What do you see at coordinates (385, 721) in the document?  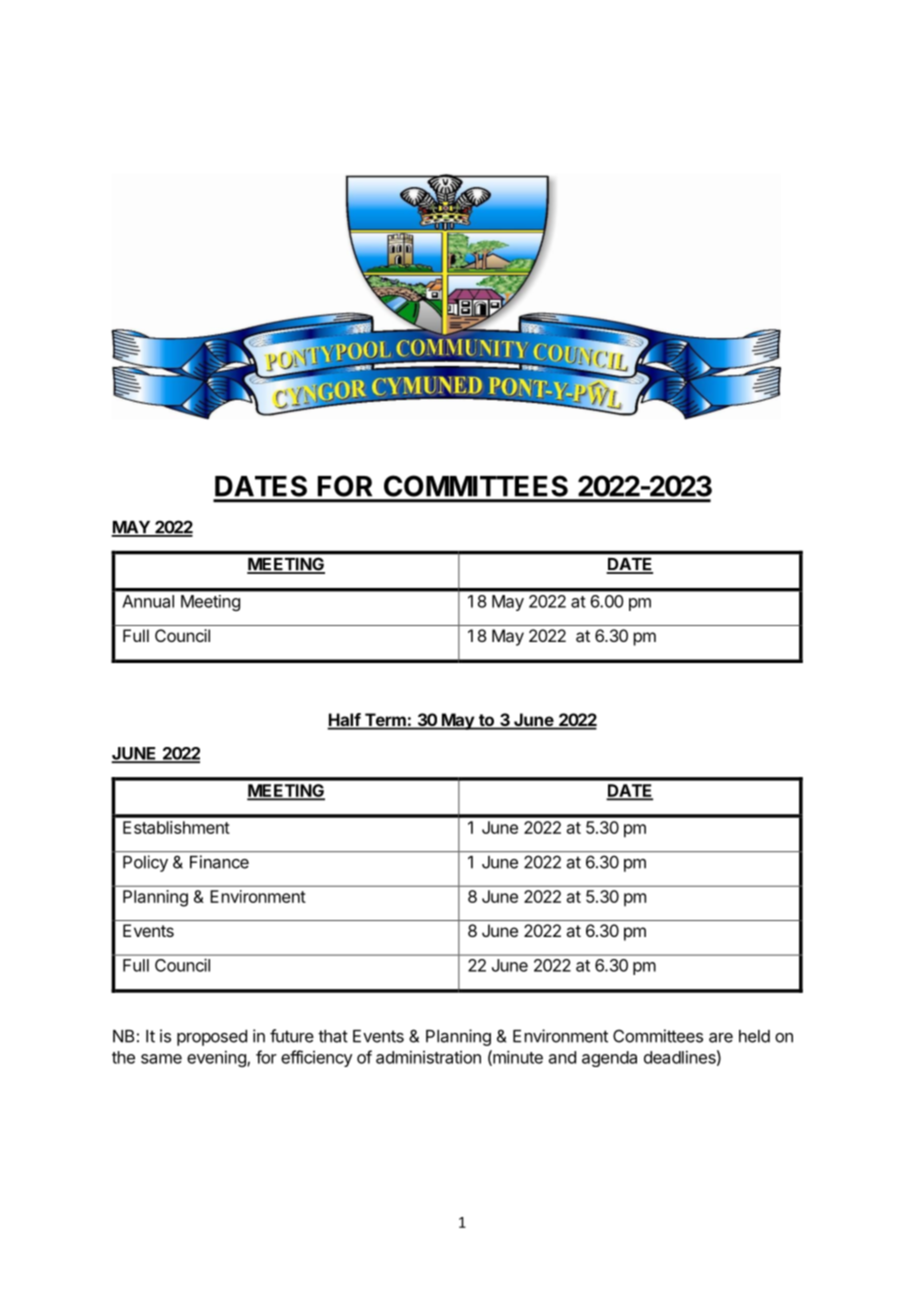 I see `Term` at bounding box center [385, 721].
